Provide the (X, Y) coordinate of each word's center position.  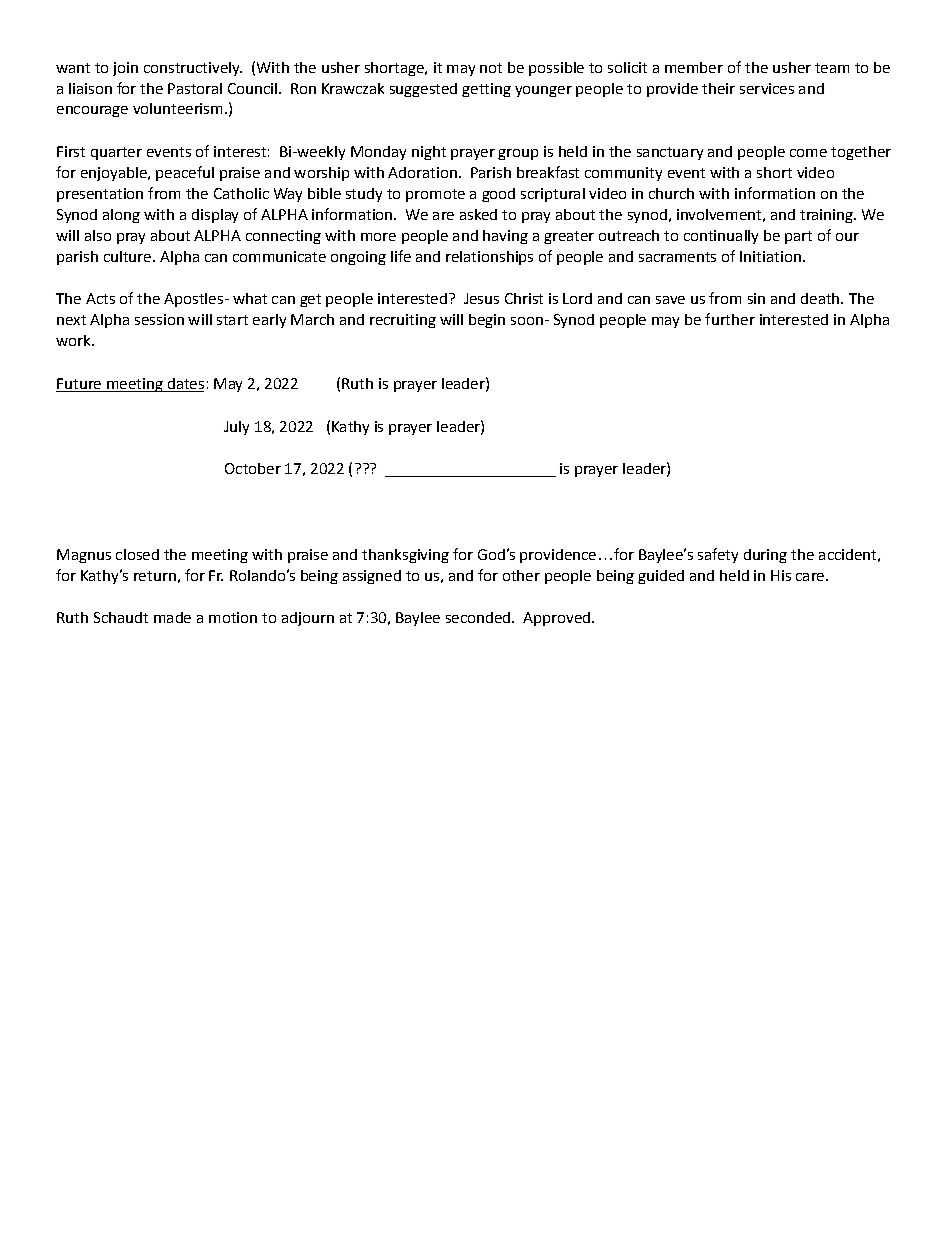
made (172, 617)
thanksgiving (405, 556)
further (730, 319)
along (121, 216)
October (253, 468)
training (827, 216)
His (781, 575)
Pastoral (195, 88)
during (765, 556)
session (159, 319)
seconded (479, 617)
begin (487, 321)
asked (478, 214)
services (767, 88)
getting (486, 90)
